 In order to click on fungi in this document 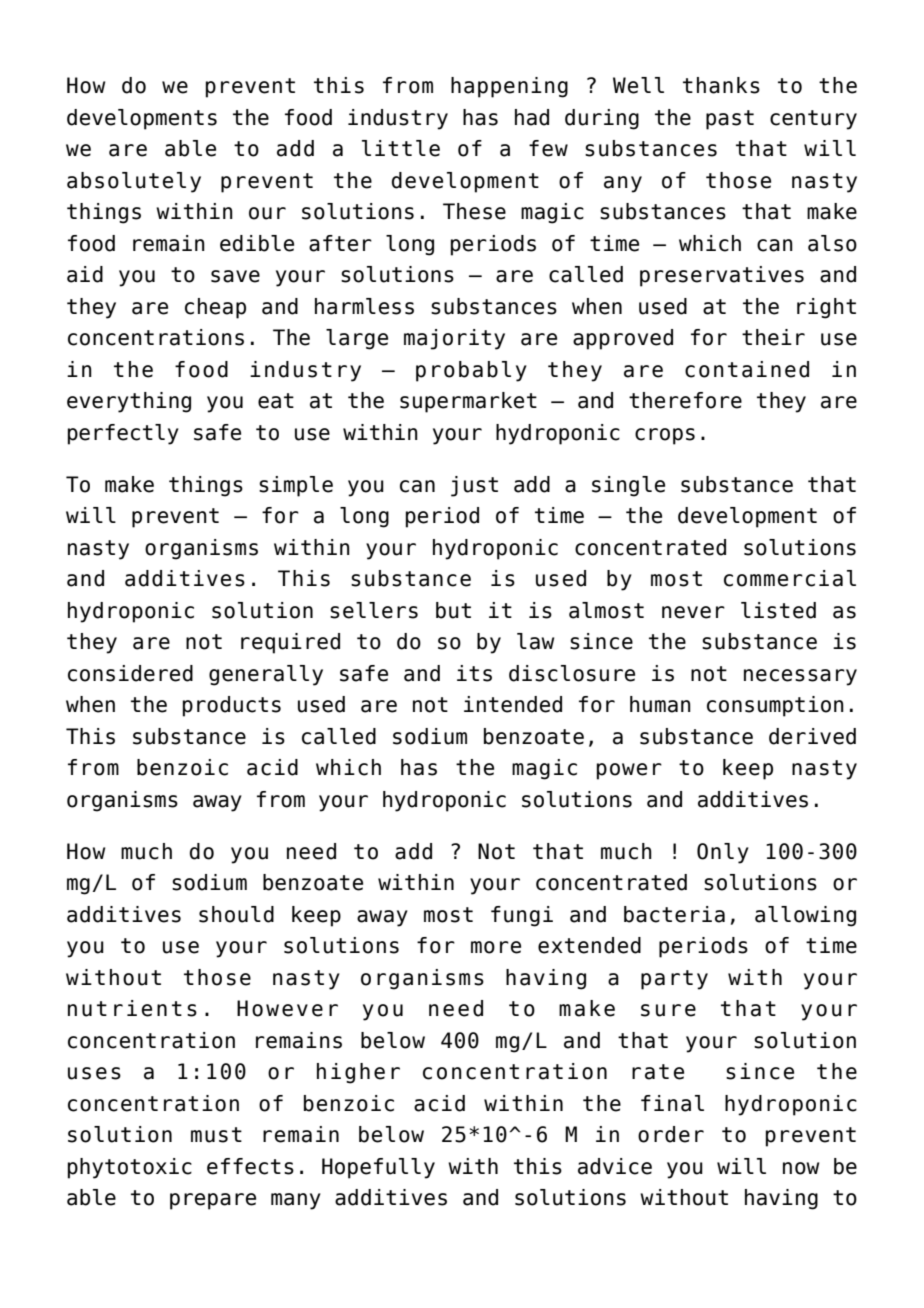, I will do `click(522, 916)`.
